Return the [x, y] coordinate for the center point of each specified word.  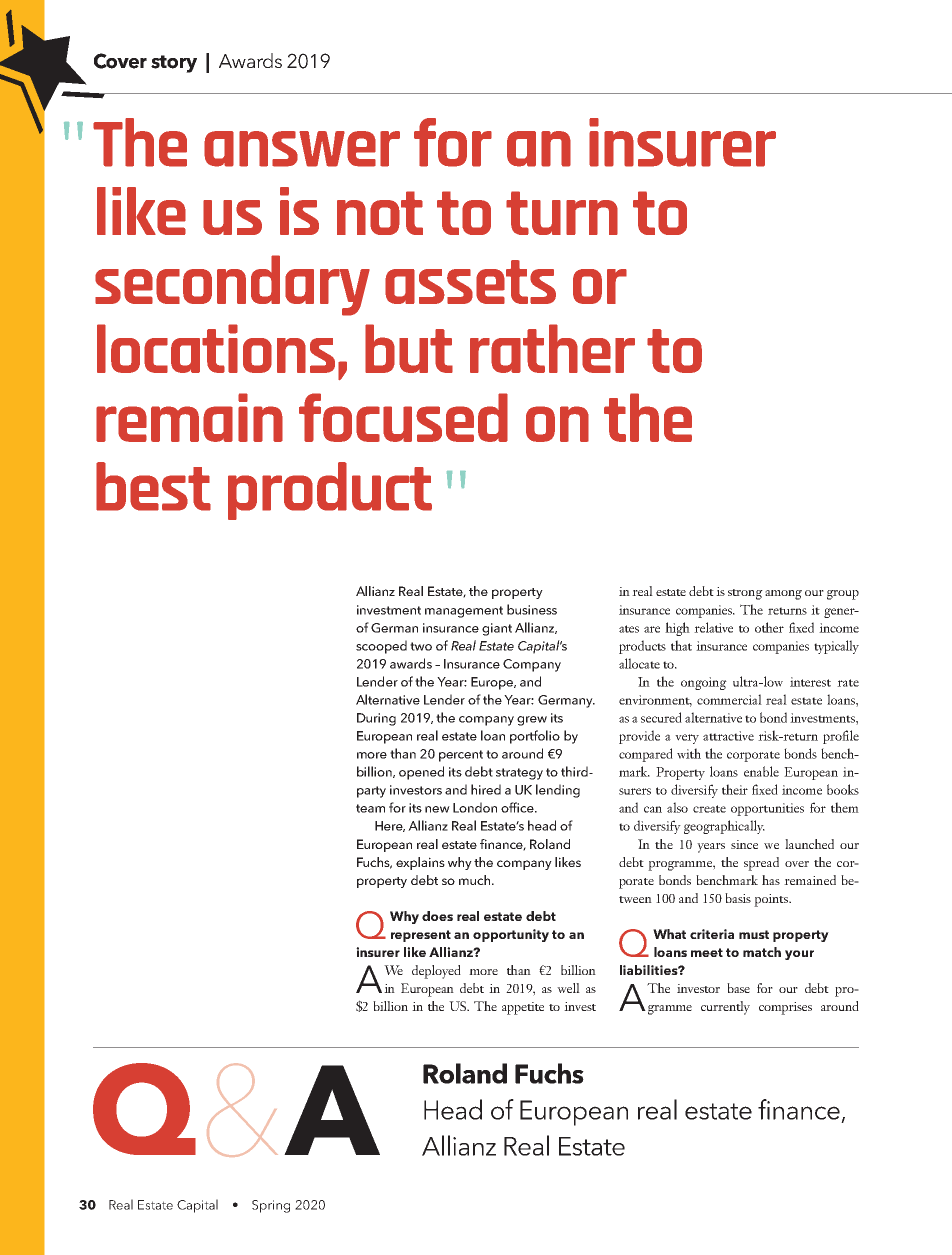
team [370, 808]
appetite [523, 1008]
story [174, 64]
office [518, 807]
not [380, 213]
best [153, 486]
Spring [271, 1206]
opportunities [767, 809]
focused [403, 417]
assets [470, 282]
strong [745, 594]
